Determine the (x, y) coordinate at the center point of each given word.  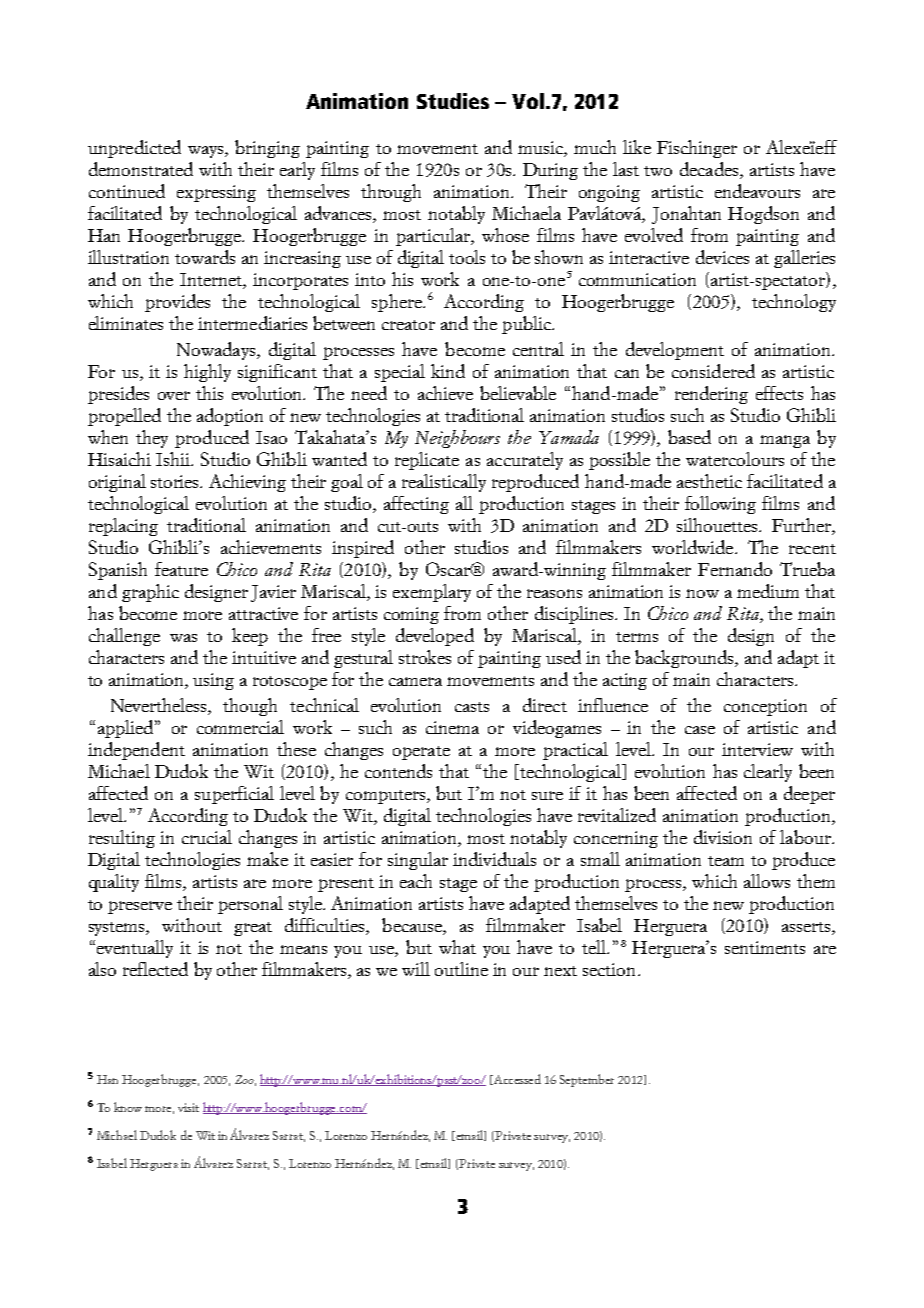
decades (710, 170)
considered (713, 371)
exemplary (432, 593)
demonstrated (141, 169)
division (723, 837)
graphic (150, 593)
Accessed (516, 1079)
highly (207, 373)
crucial (207, 837)
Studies (453, 101)
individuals (494, 859)
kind (448, 371)
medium (768, 591)
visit (188, 1107)
